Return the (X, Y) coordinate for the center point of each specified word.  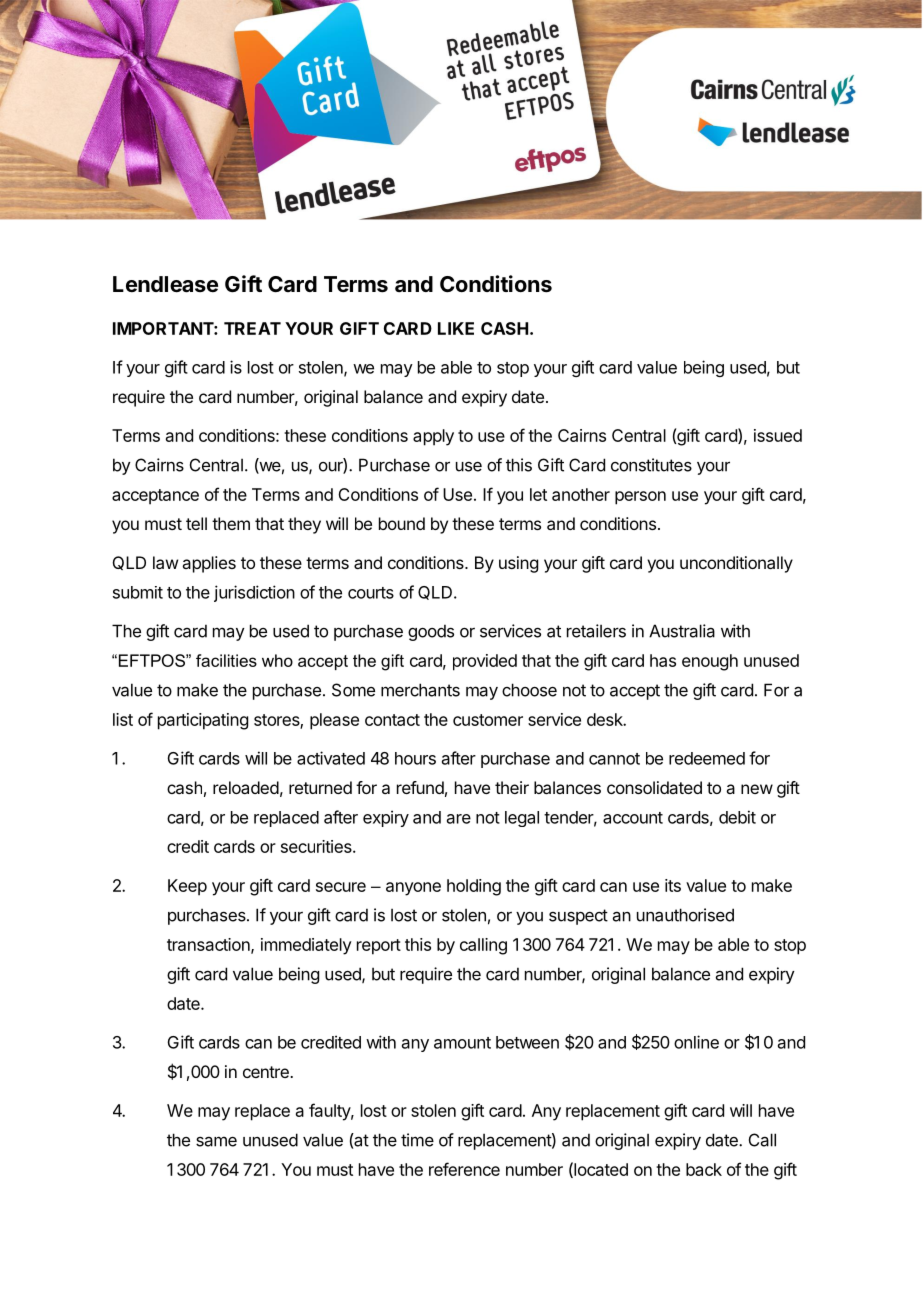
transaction (209, 945)
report (379, 947)
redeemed (707, 758)
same (216, 1141)
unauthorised (685, 915)
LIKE (456, 328)
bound (402, 523)
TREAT (252, 328)
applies (209, 564)
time (417, 1140)
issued (778, 435)
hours (415, 758)
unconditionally (736, 564)
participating (203, 721)
